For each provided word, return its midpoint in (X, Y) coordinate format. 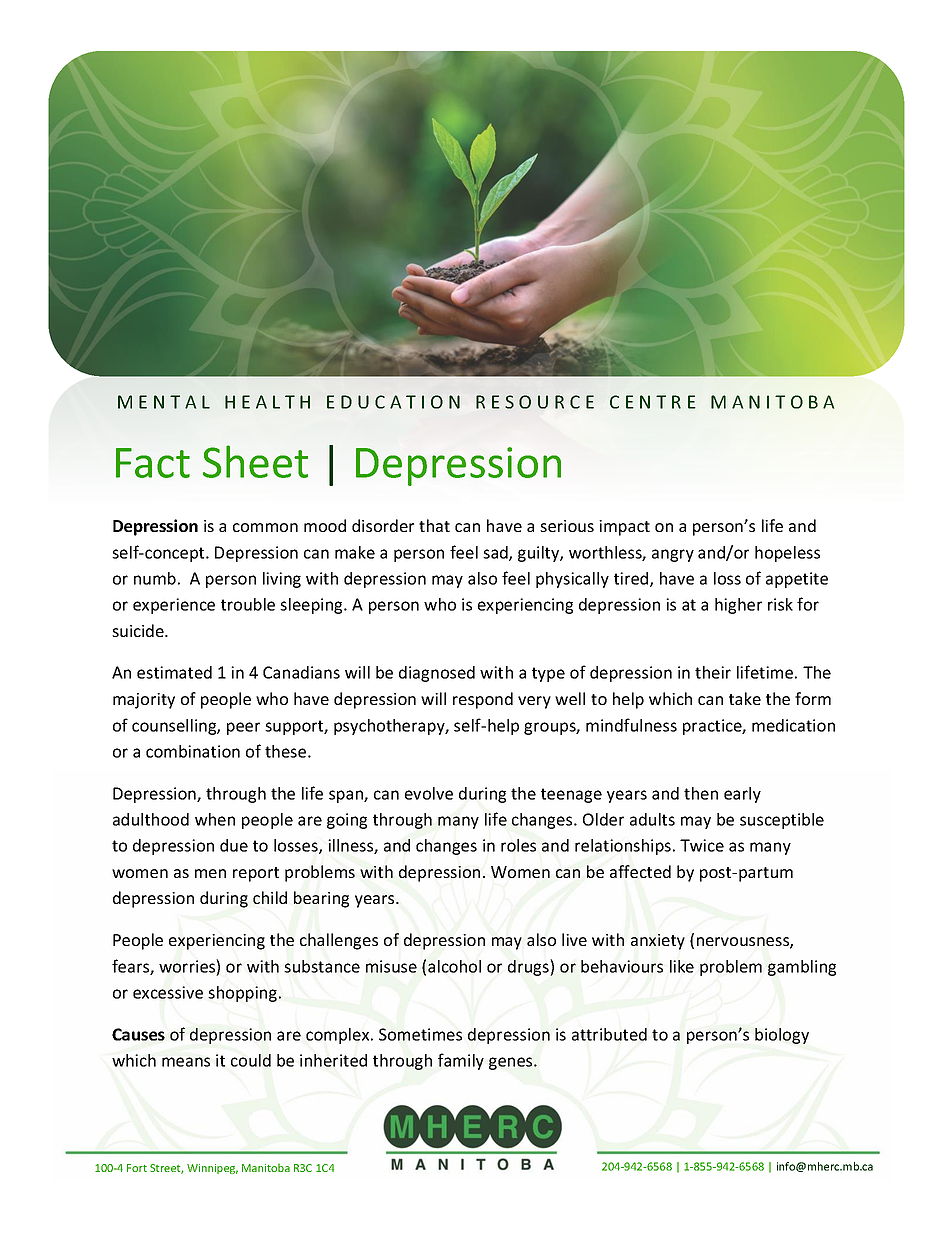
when (215, 819)
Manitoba (266, 1167)
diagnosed (437, 674)
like (682, 966)
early (742, 795)
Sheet (255, 461)
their (713, 672)
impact (624, 528)
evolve (429, 793)
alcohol (454, 966)
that (434, 525)
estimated (174, 672)
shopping (242, 994)
